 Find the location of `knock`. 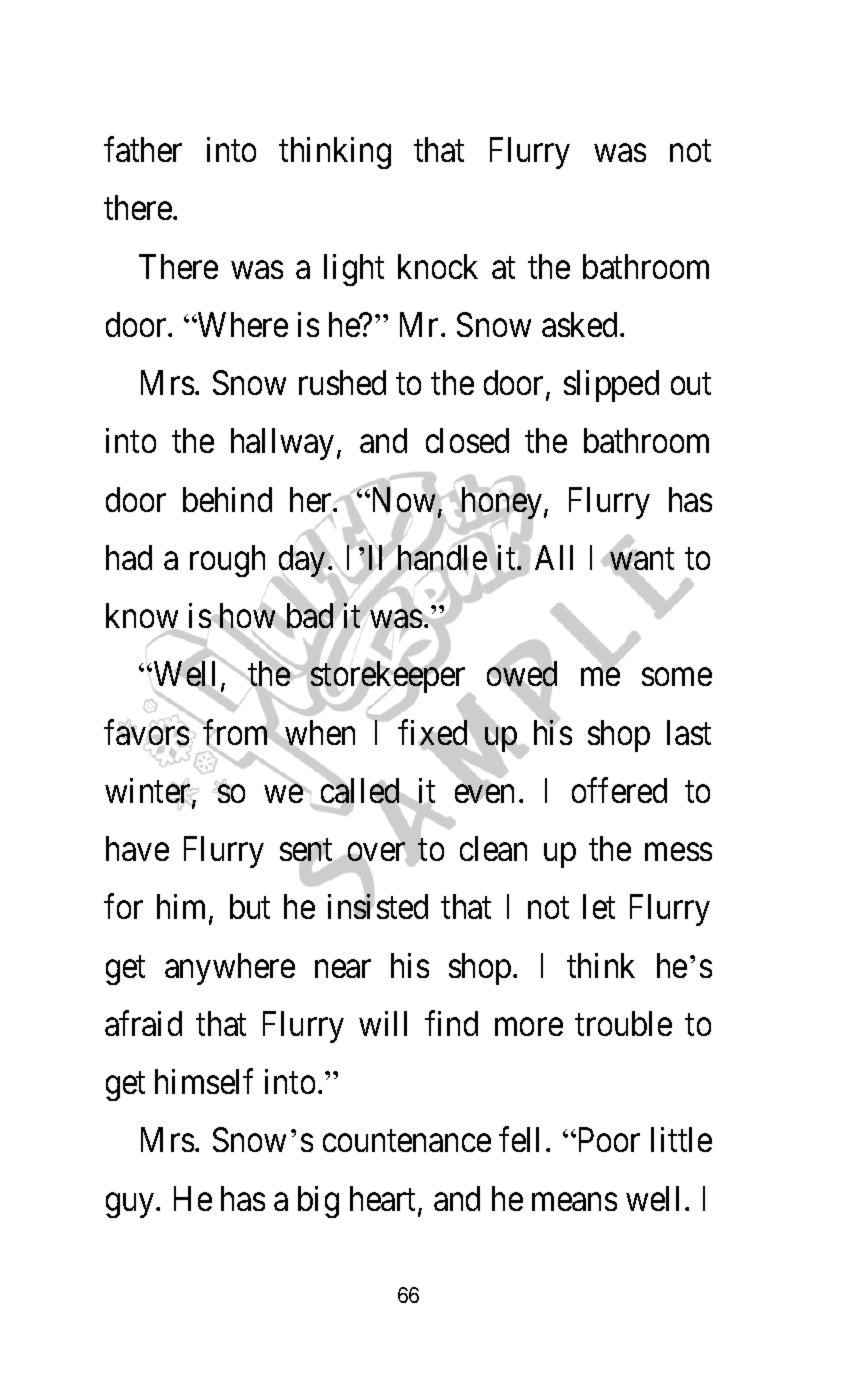

knock is located at coordinates (438, 266).
